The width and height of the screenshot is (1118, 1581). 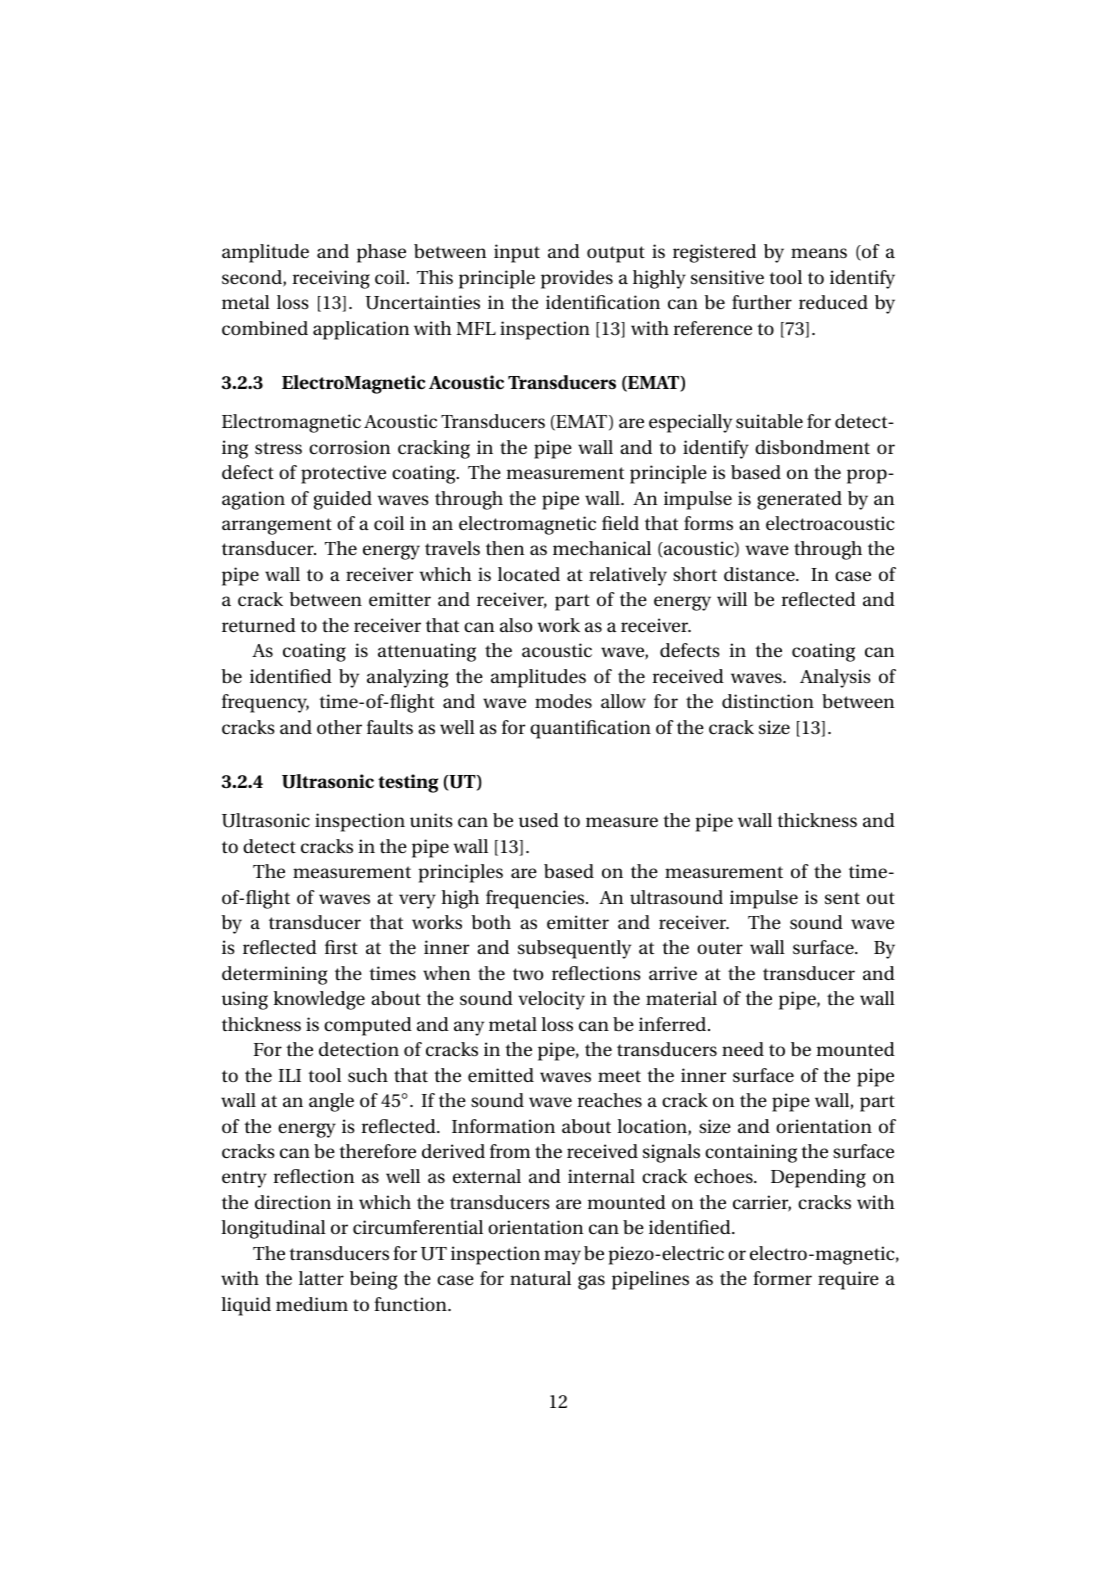 I want to click on other, so click(x=339, y=727).
